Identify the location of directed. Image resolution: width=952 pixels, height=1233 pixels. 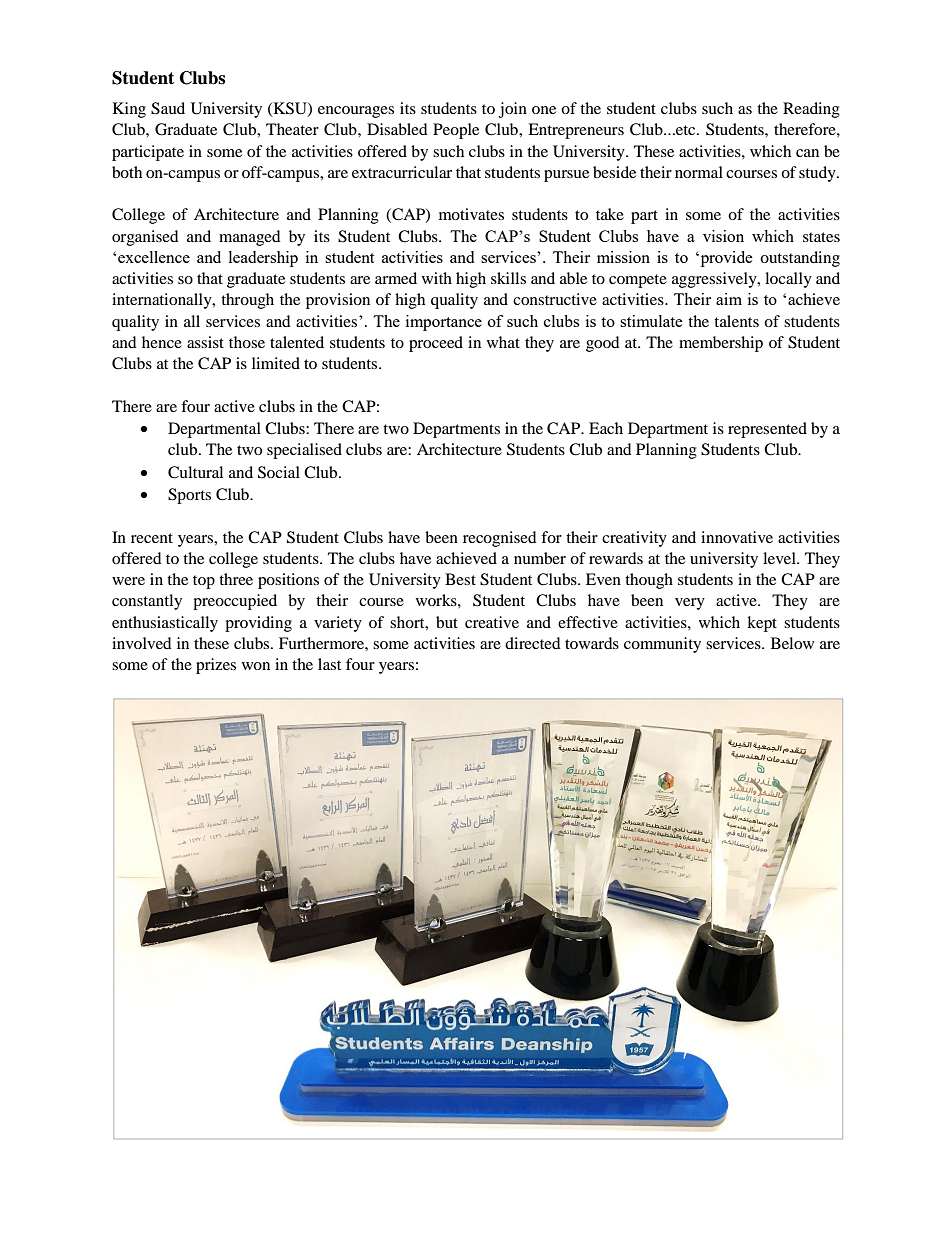
(533, 643).
